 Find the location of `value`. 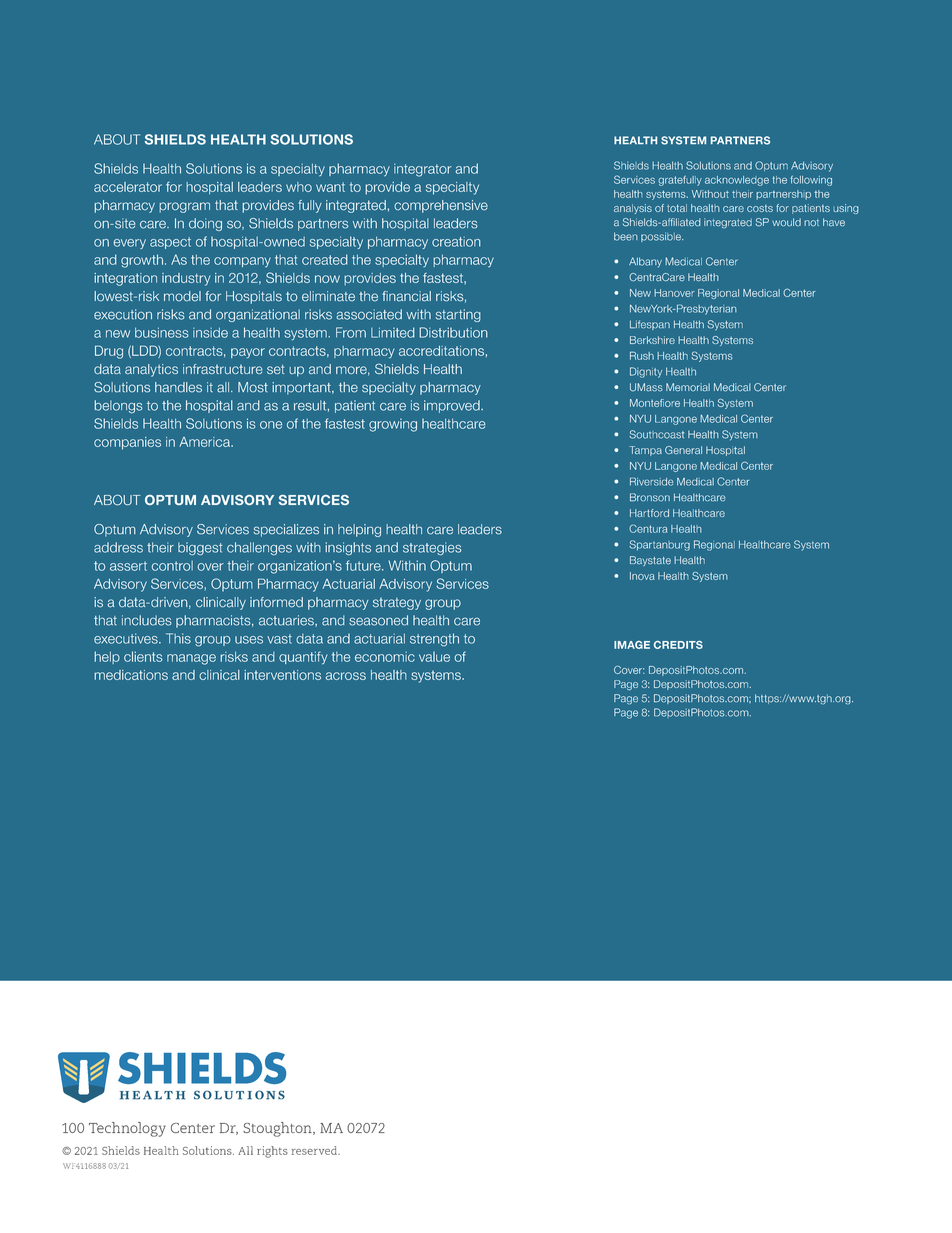

value is located at coordinates (434, 657).
